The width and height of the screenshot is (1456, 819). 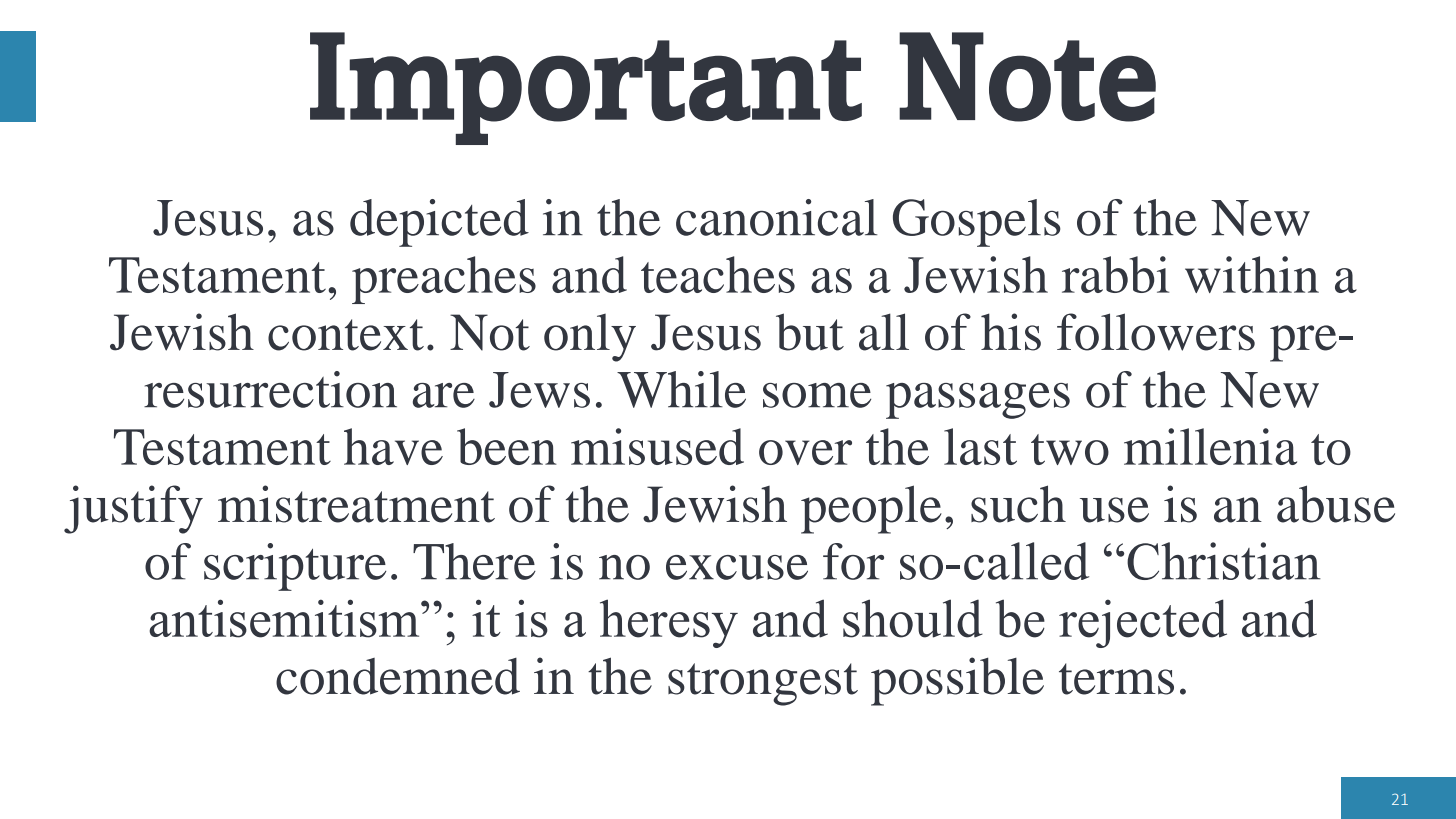 What do you see at coordinates (718, 274) in the screenshot?
I see `teaches` at bounding box center [718, 274].
